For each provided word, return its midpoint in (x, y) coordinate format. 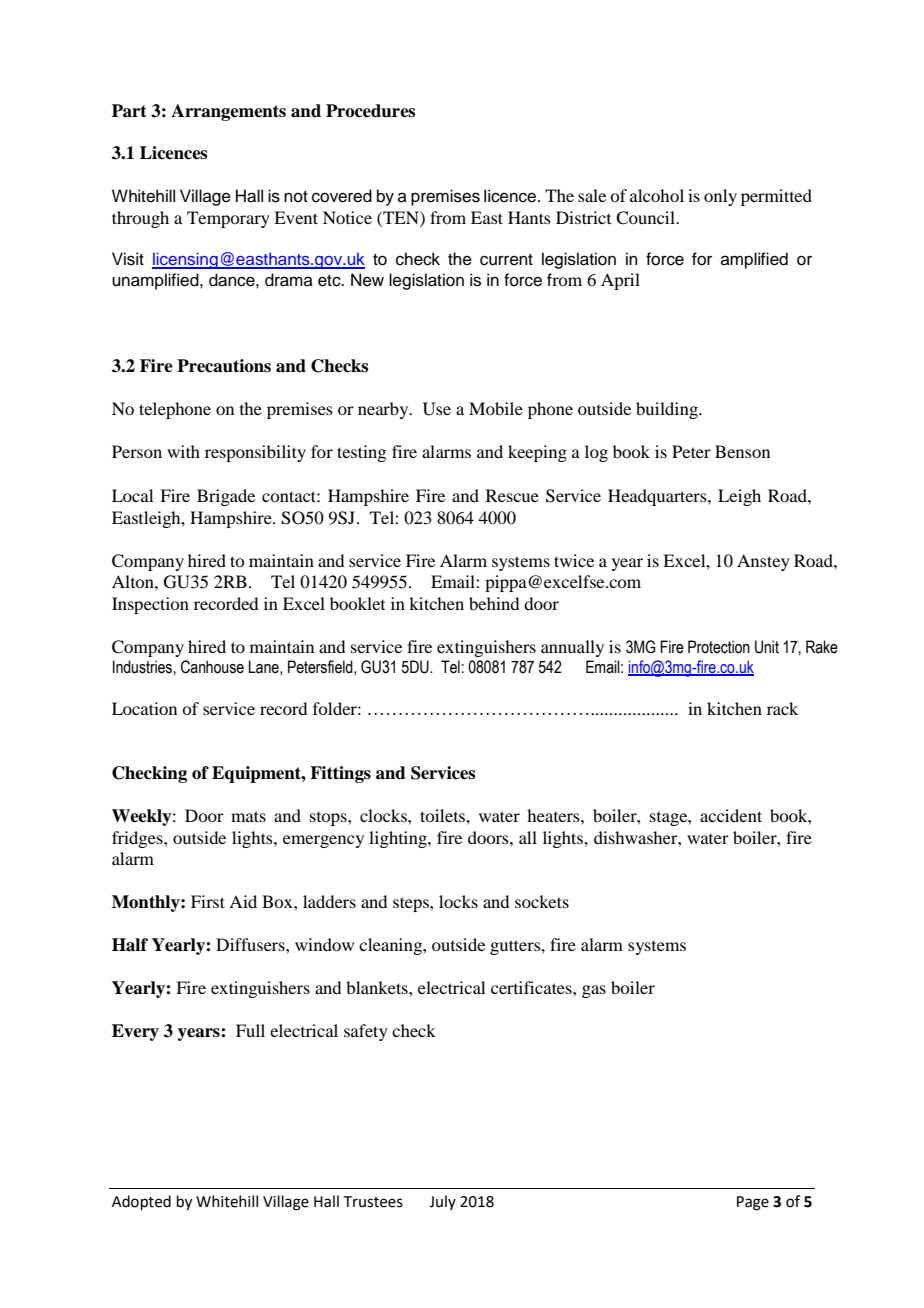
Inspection (150, 605)
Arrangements (228, 112)
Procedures (370, 111)
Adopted (141, 1202)
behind (494, 603)
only (720, 197)
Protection (719, 647)
